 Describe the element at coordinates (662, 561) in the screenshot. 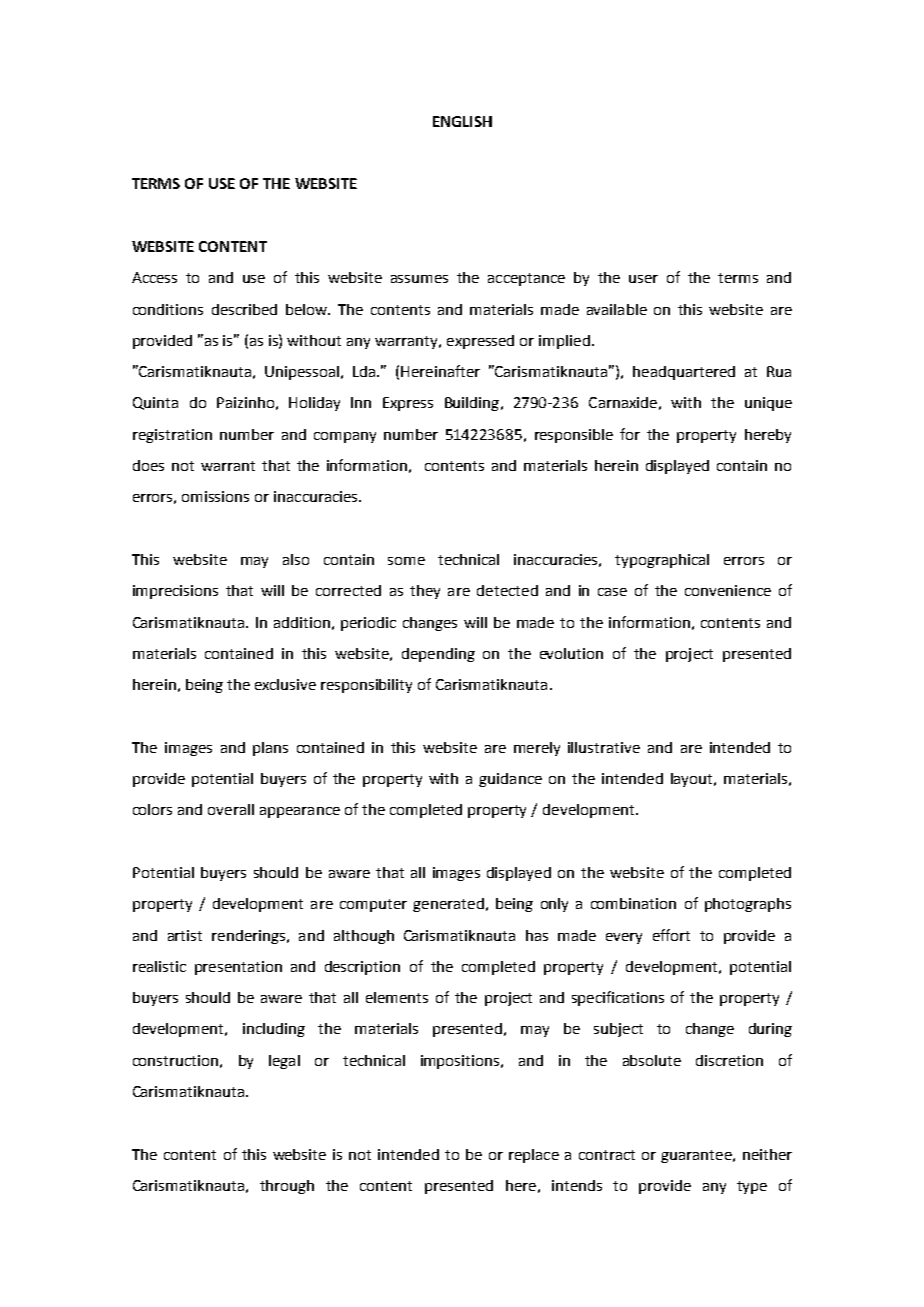

I see `typographical` at that location.
